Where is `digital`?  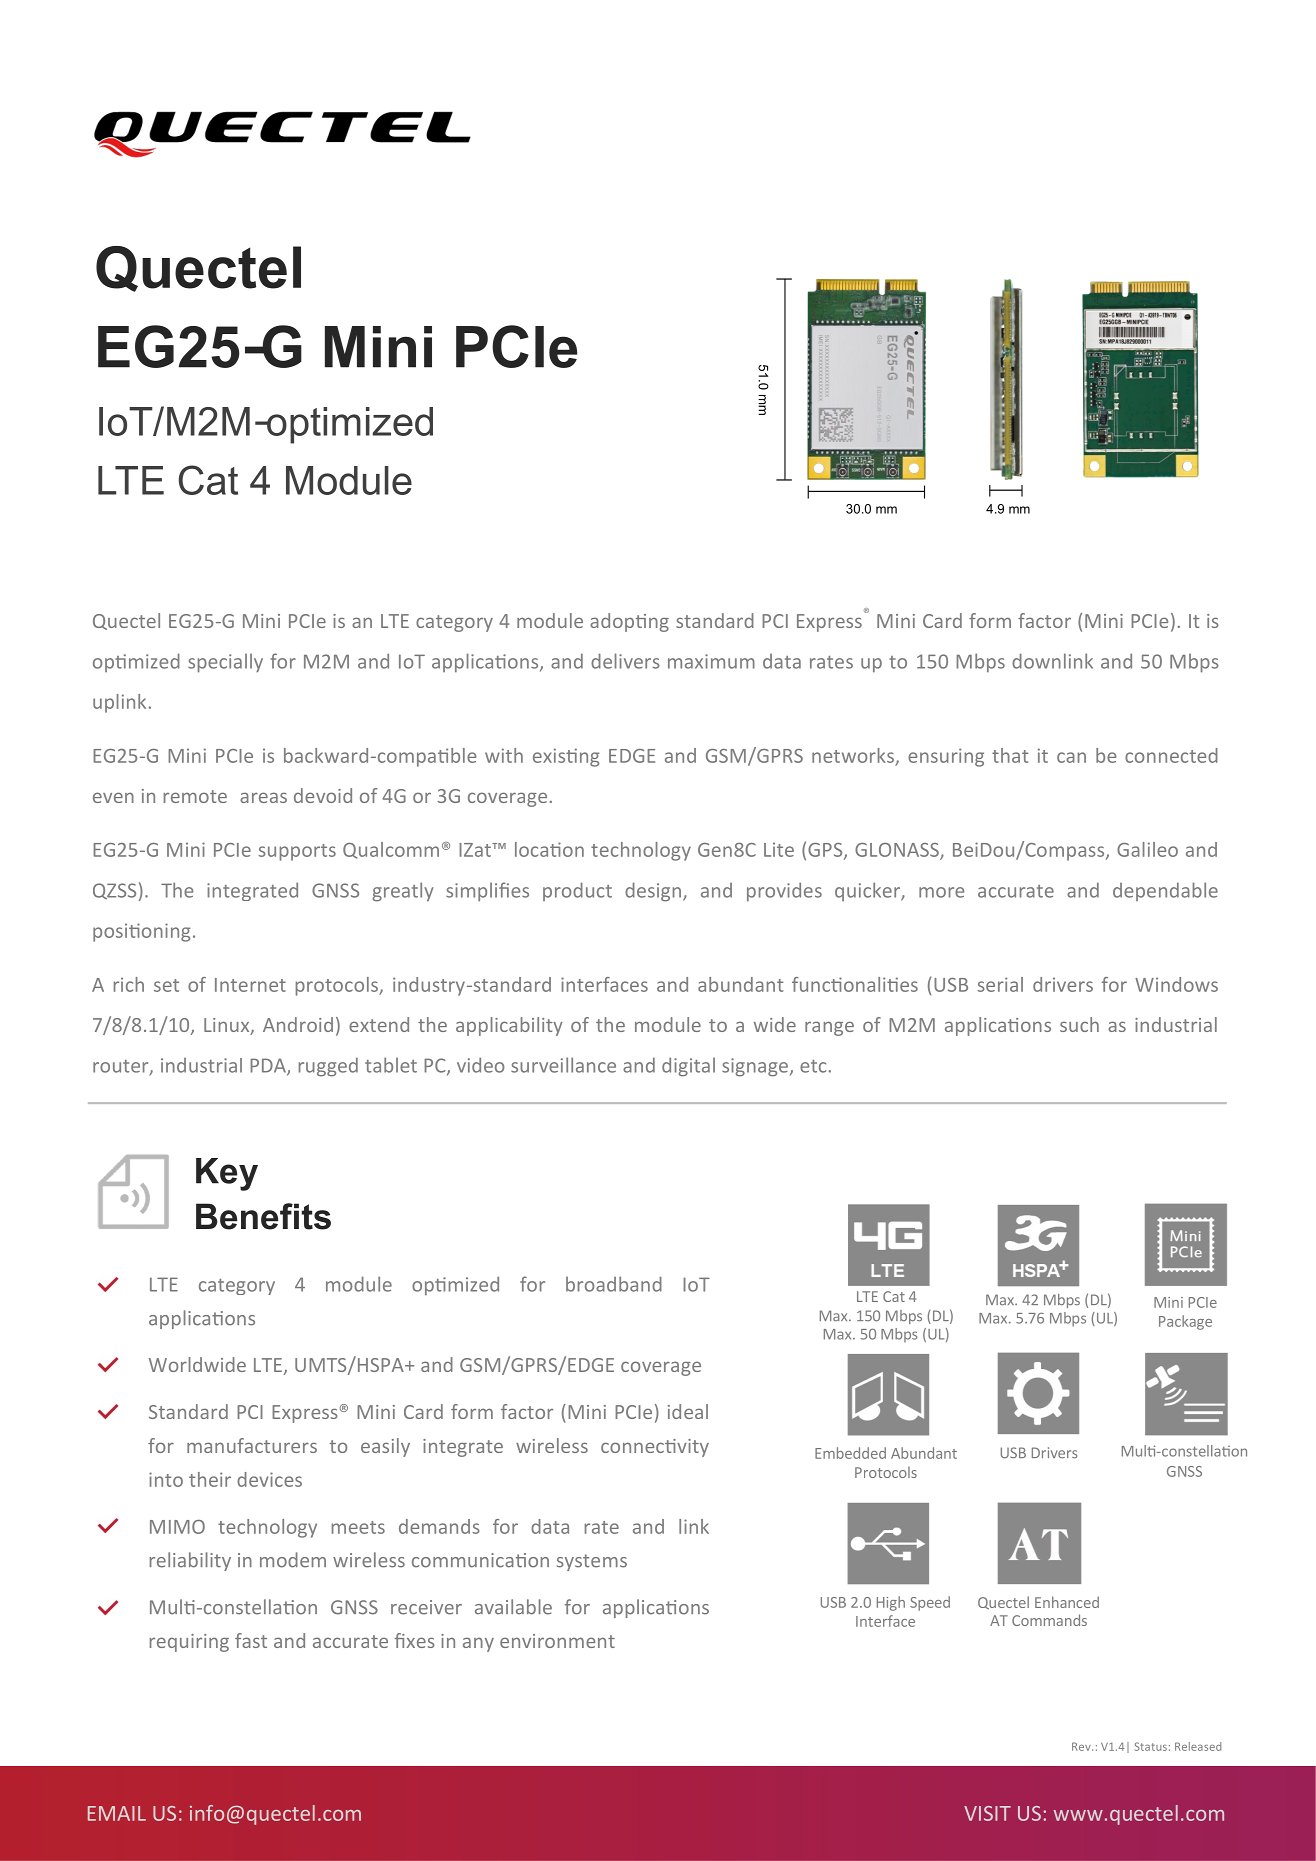 digital is located at coordinates (688, 1067).
